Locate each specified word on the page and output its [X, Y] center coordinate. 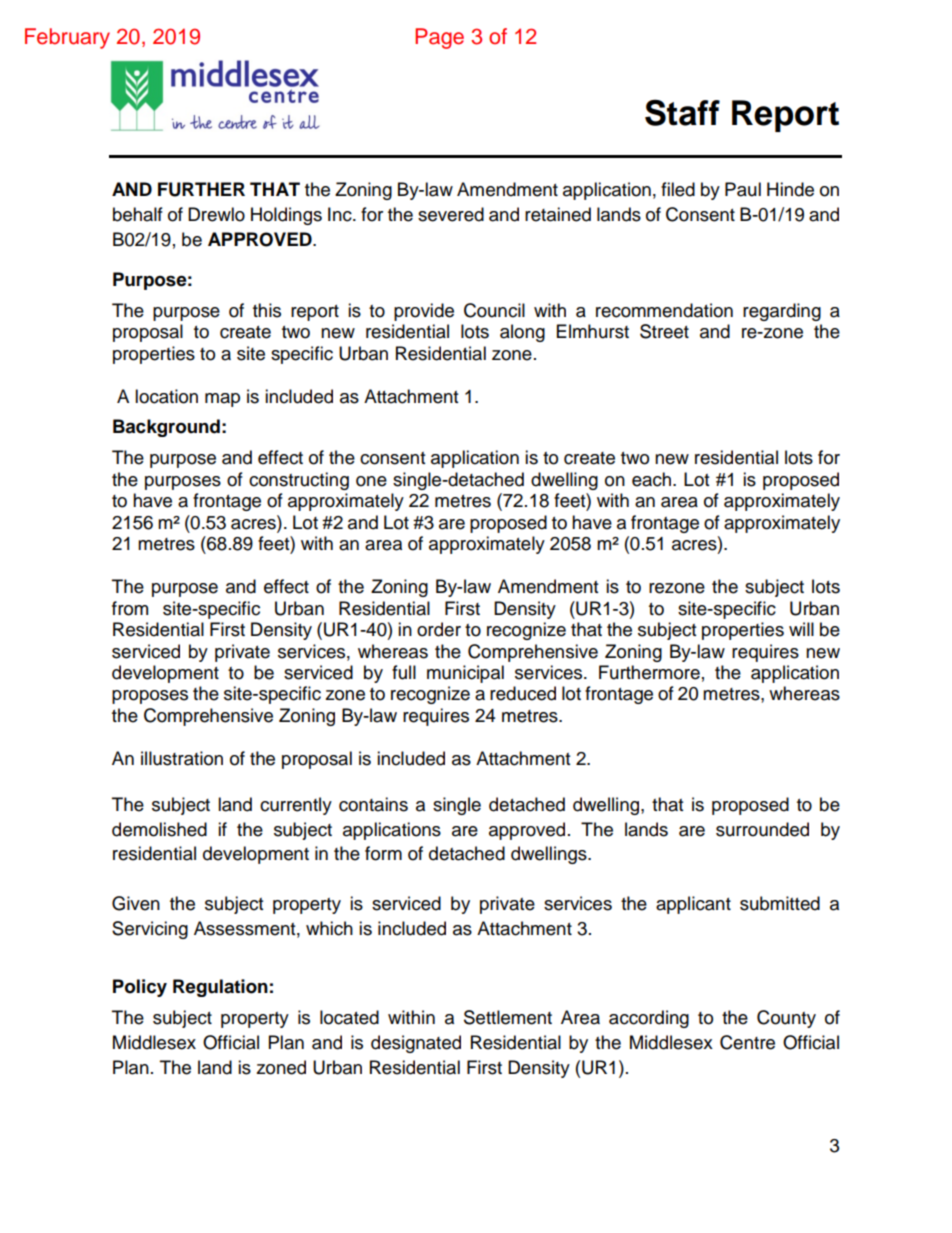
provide [424, 312]
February [67, 38]
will [801, 629]
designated [416, 1044]
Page [439, 38]
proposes [150, 697]
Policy [140, 988]
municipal [465, 674]
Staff [682, 112]
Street [664, 331]
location [166, 396]
